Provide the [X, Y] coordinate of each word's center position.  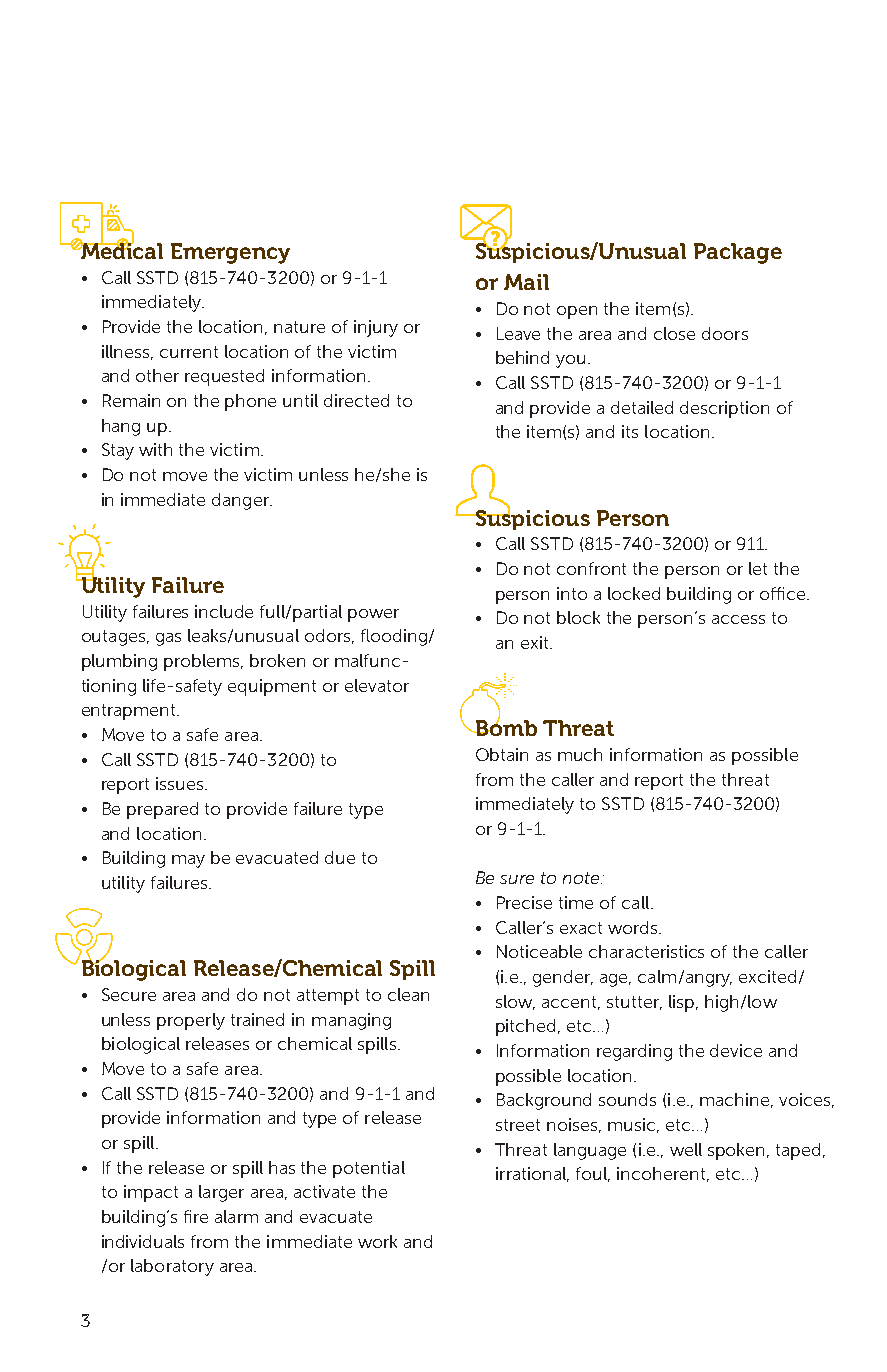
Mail [526, 282]
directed [356, 400]
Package [738, 253]
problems [203, 662]
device [736, 1050]
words [634, 927]
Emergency [230, 253]
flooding [394, 637]
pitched [525, 1027]
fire [196, 1216]
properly [191, 1021]
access [738, 619]
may [188, 861]
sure [517, 879]
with [155, 449]
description [724, 409]
